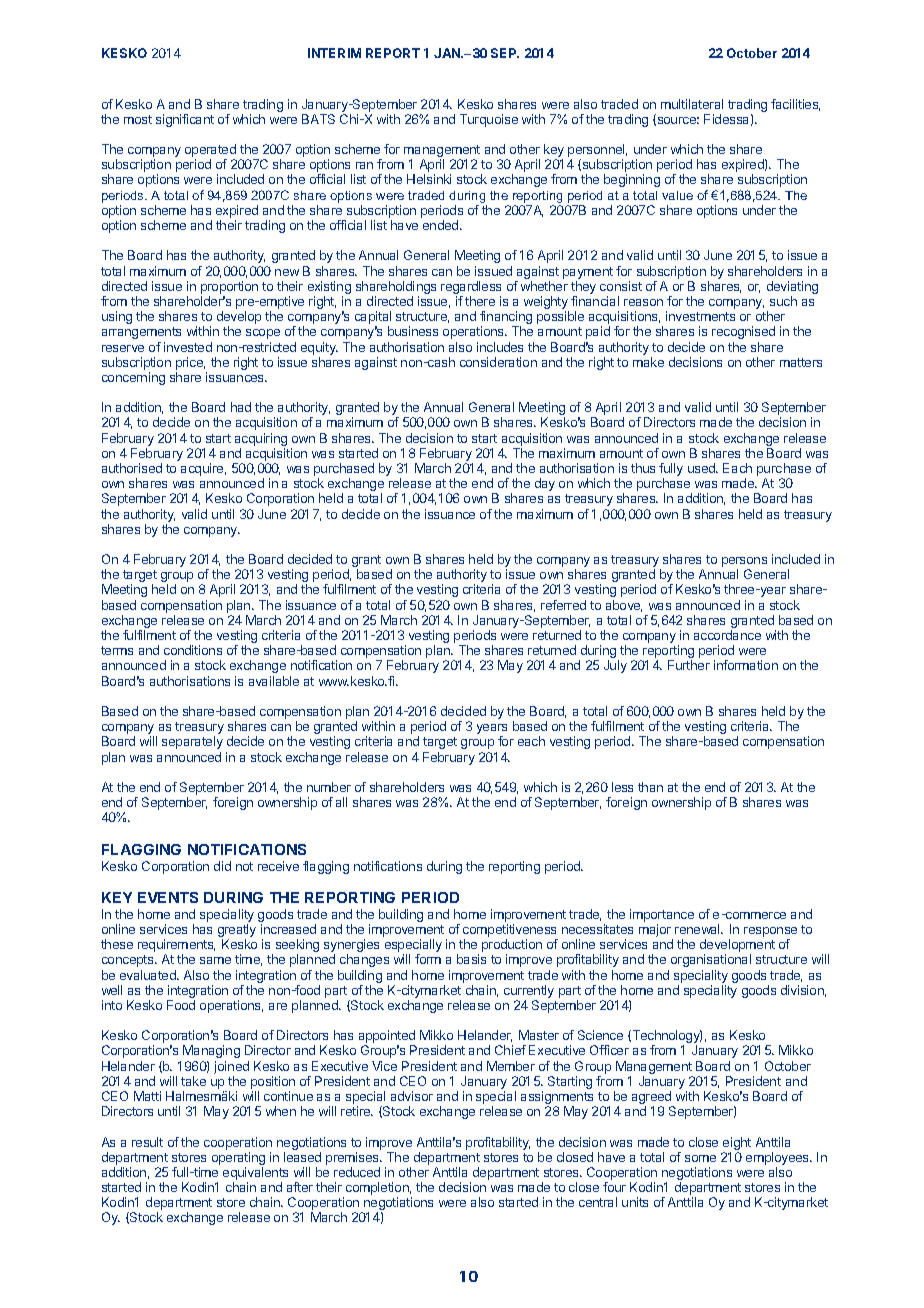 Image resolution: width=924 pixels, height=1308 pixels. Describe the element at coordinates (471, 959) in the screenshot. I see `basis` at that location.
